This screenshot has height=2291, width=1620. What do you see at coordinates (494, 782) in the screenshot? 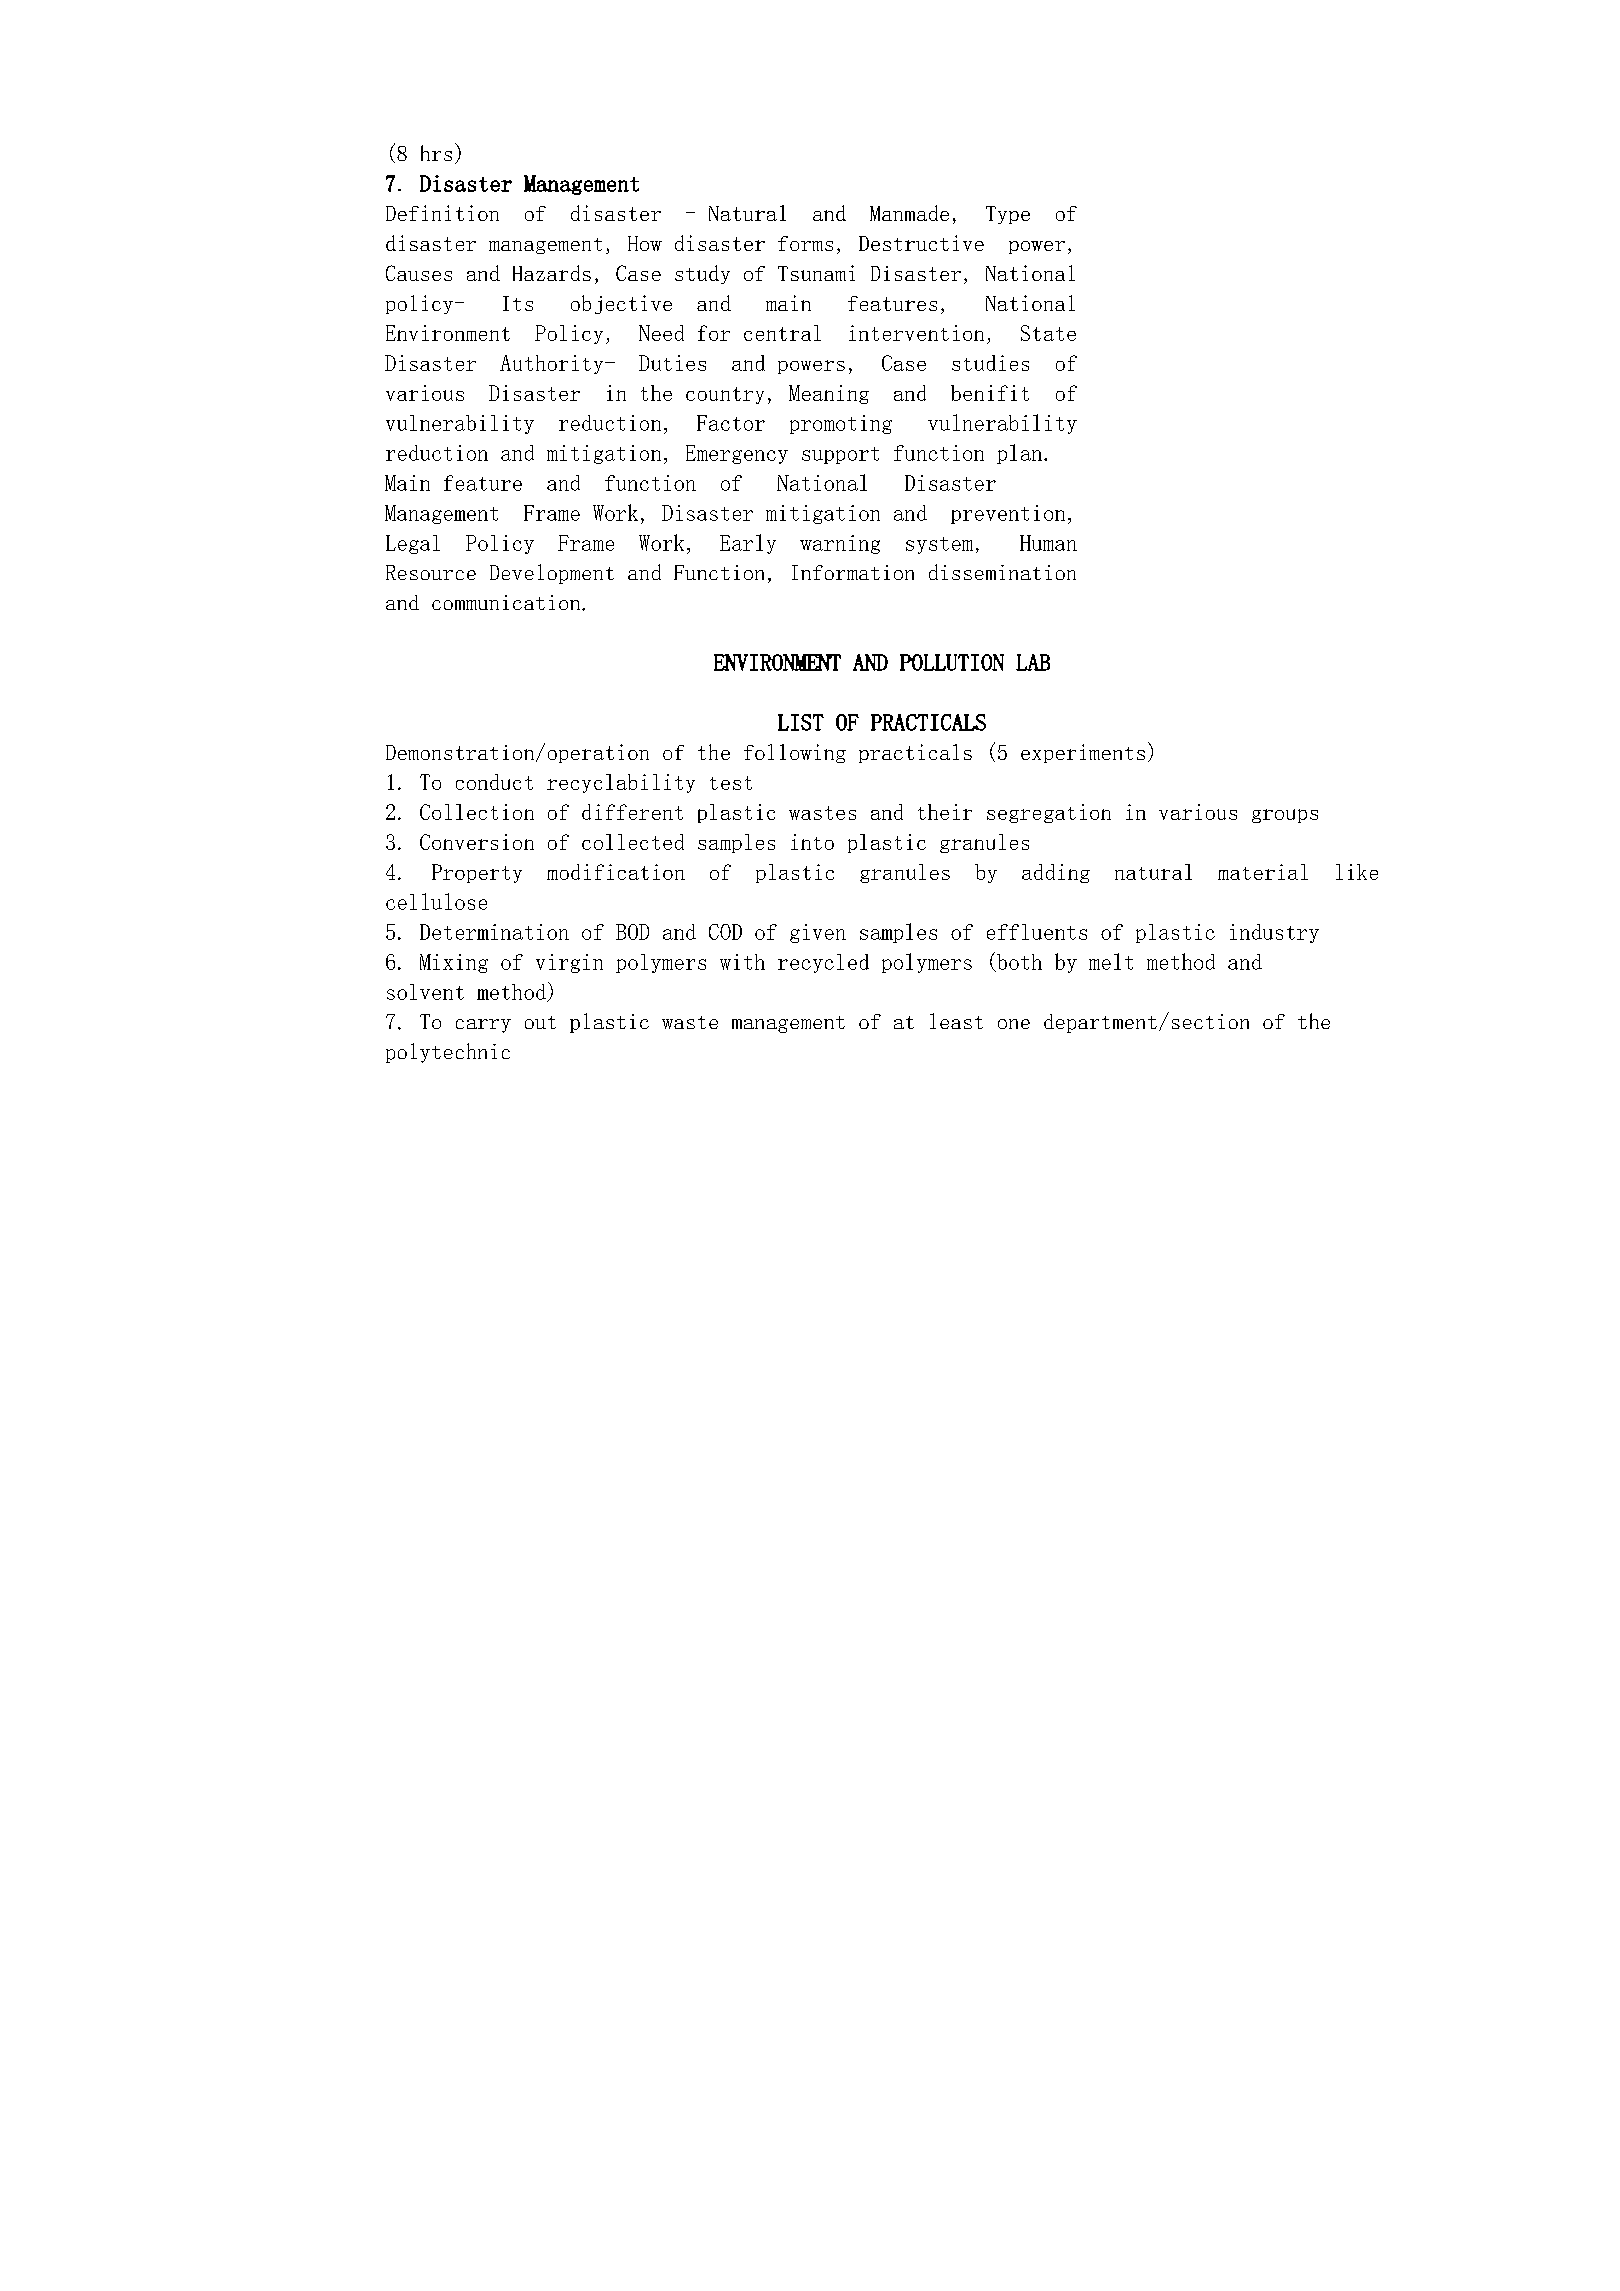
I see `conduct` at bounding box center [494, 782].
